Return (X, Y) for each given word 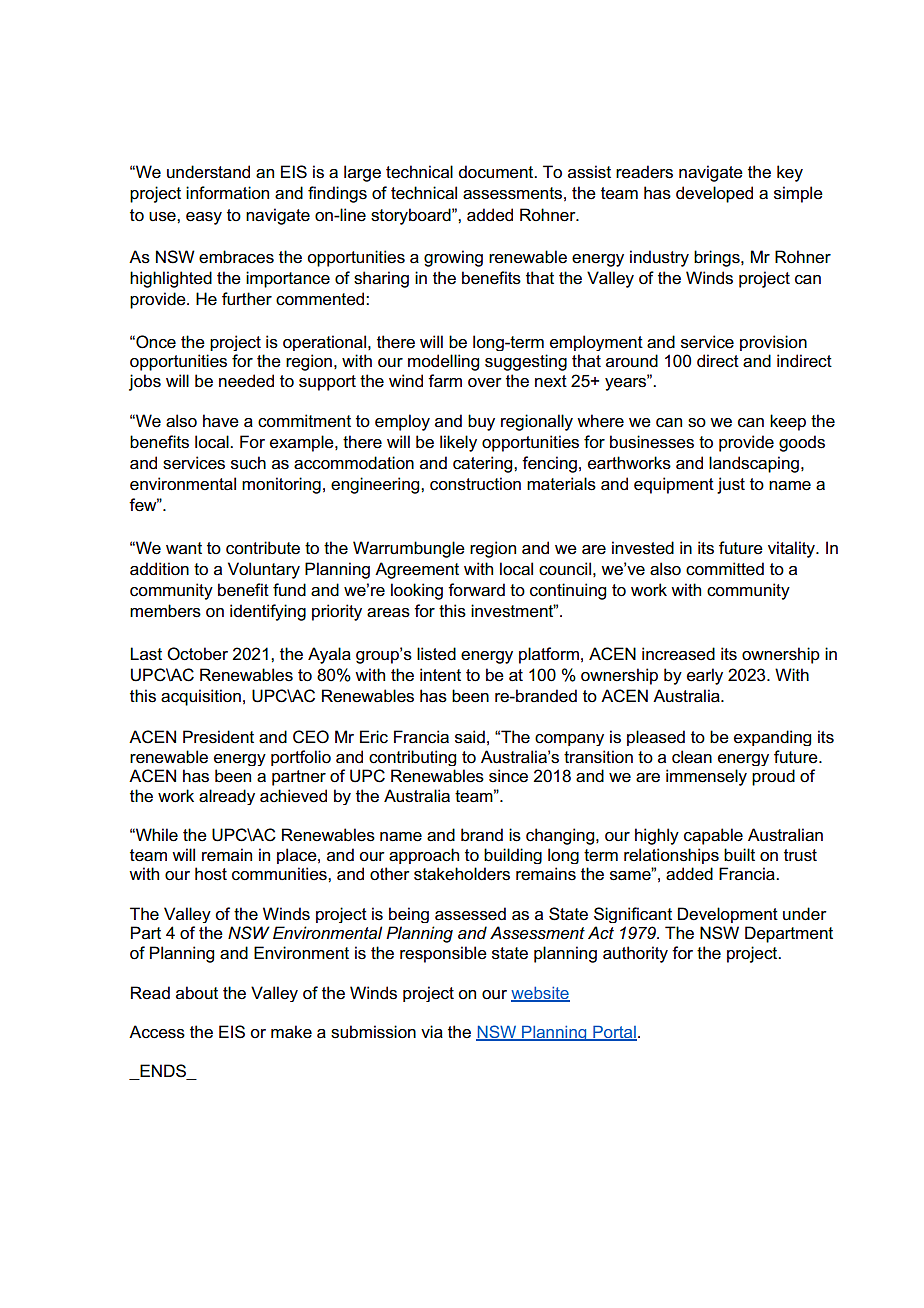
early (705, 676)
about (197, 992)
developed (714, 194)
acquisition (201, 697)
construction (475, 484)
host (211, 874)
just (731, 485)
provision (773, 343)
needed (246, 381)
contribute (263, 548)
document (497, 172)
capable (713, 836)
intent (440, 675)
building (513, 856)
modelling (443, 362)
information (227, 193)
